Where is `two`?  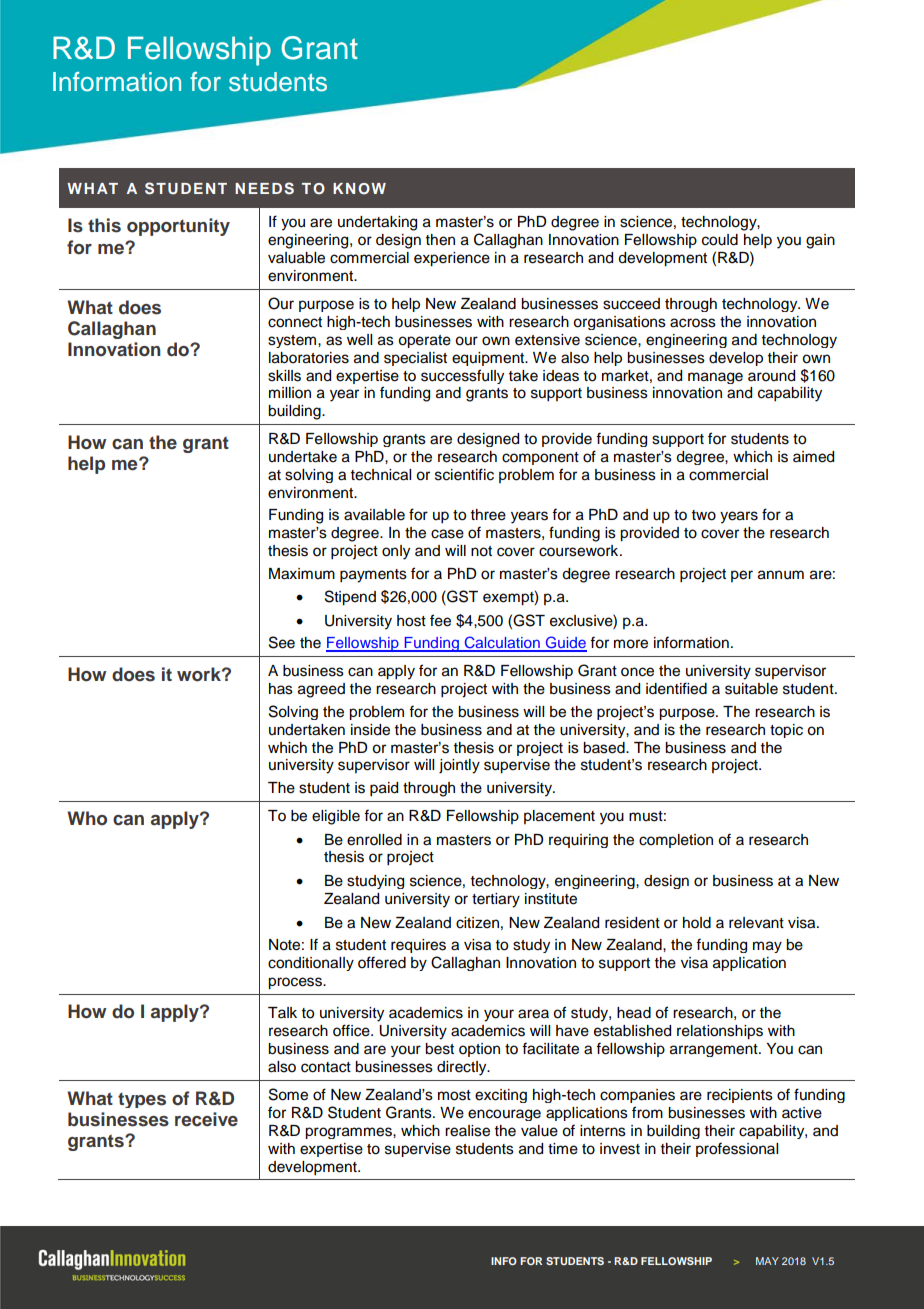
two is located at coordinates (704, 515).
